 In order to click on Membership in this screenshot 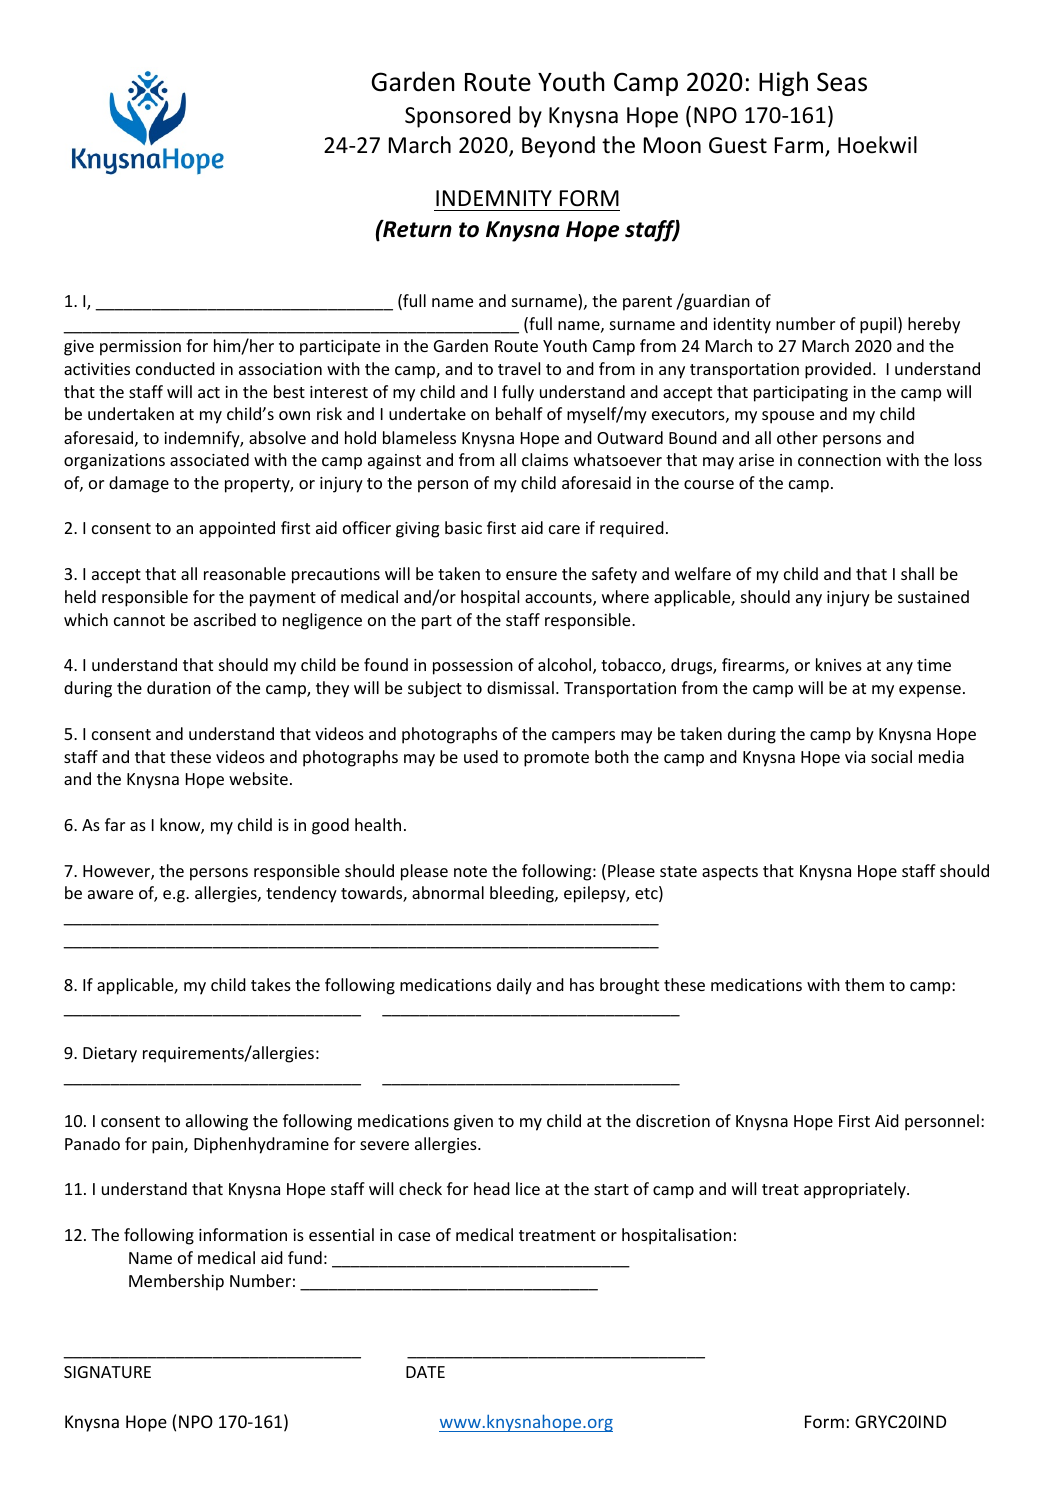, I will do `click(176, 1282)`.
